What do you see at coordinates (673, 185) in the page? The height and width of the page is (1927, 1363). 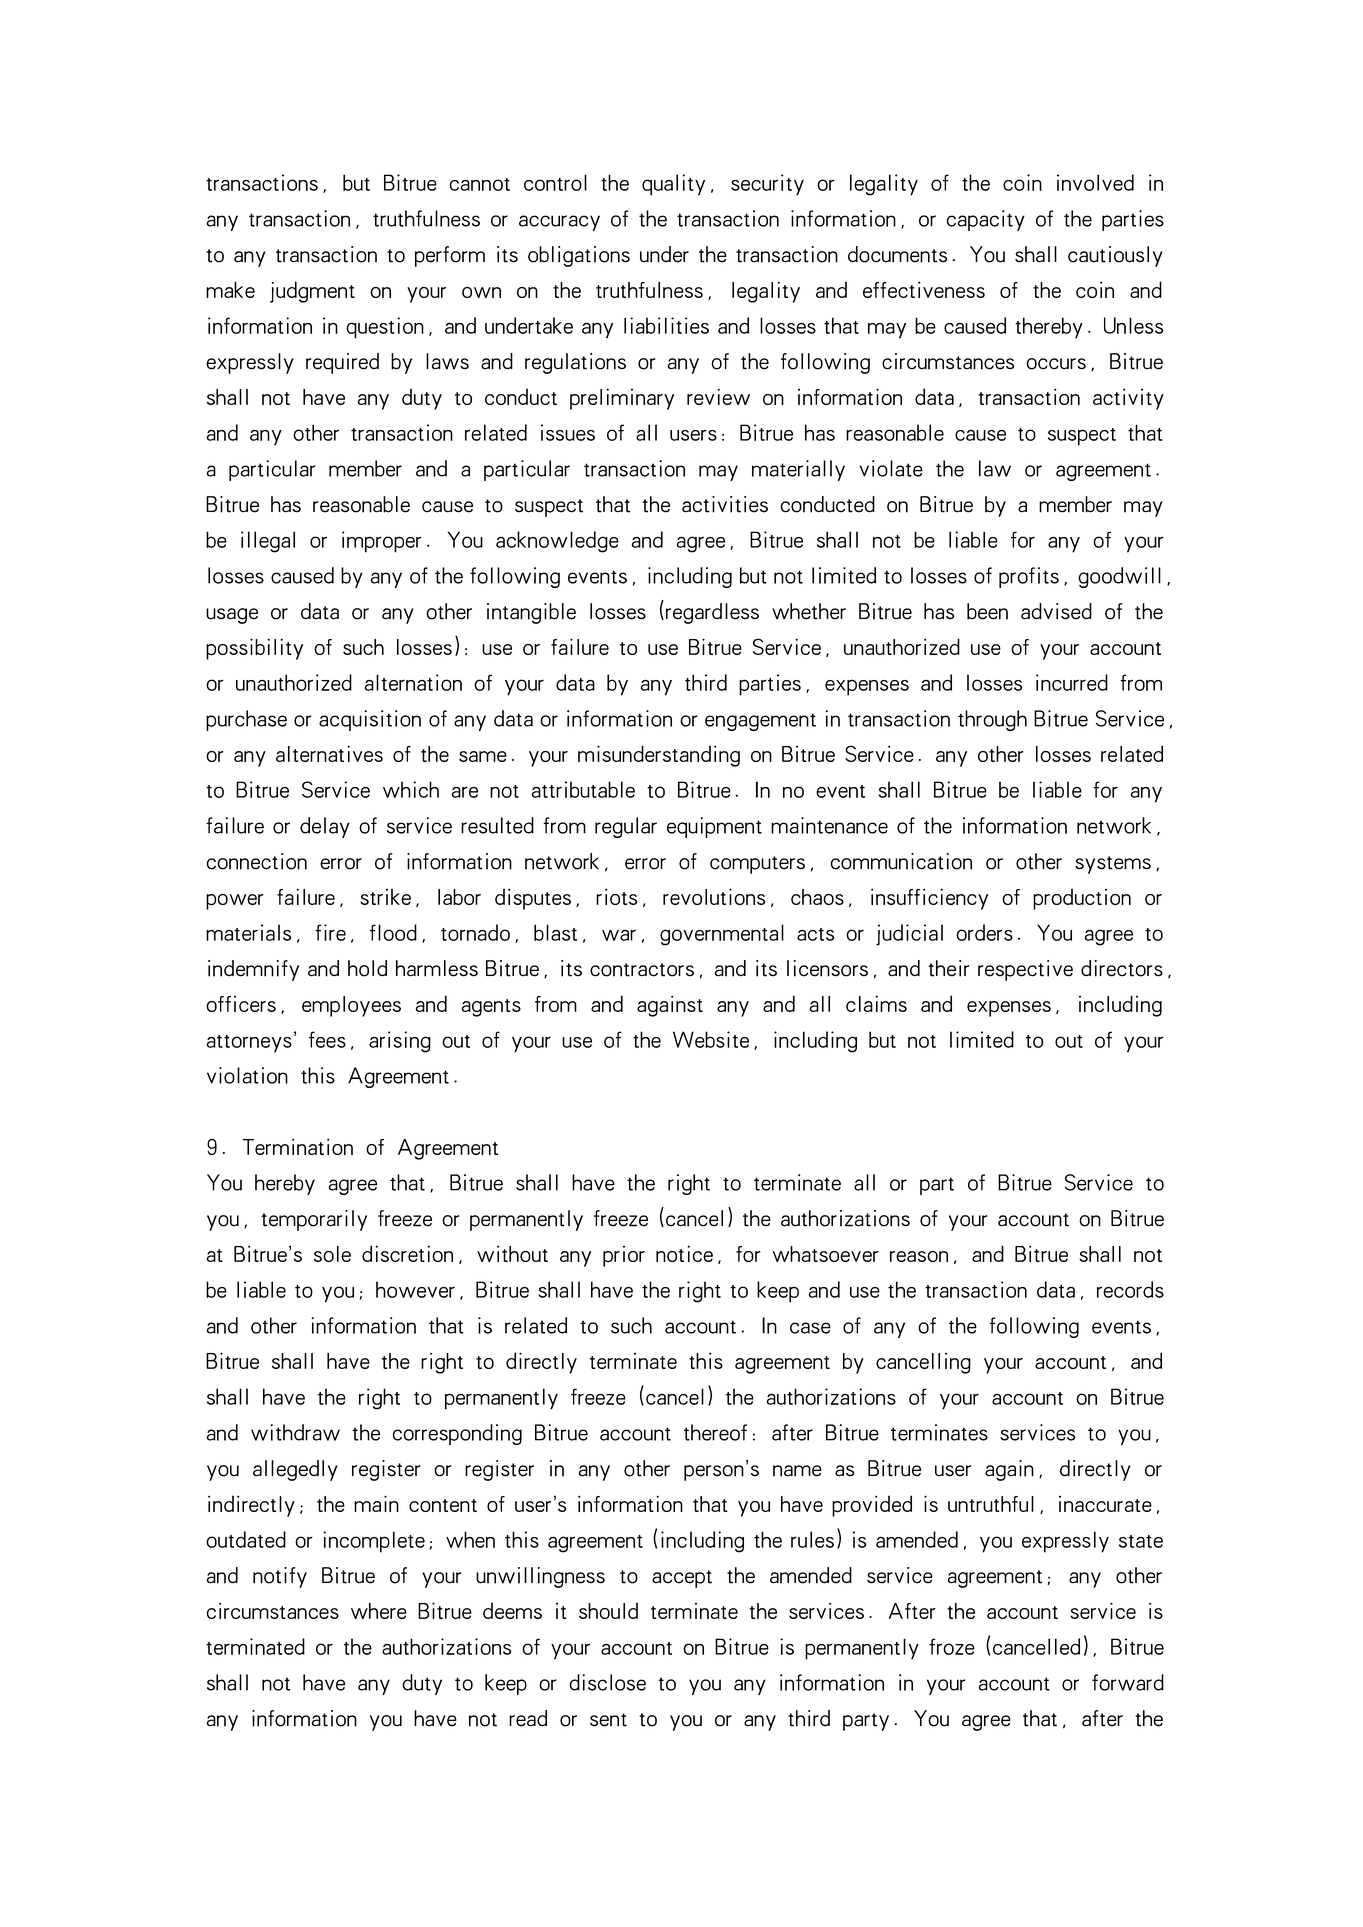 I see `quality` at bounding box center [673, 185].
